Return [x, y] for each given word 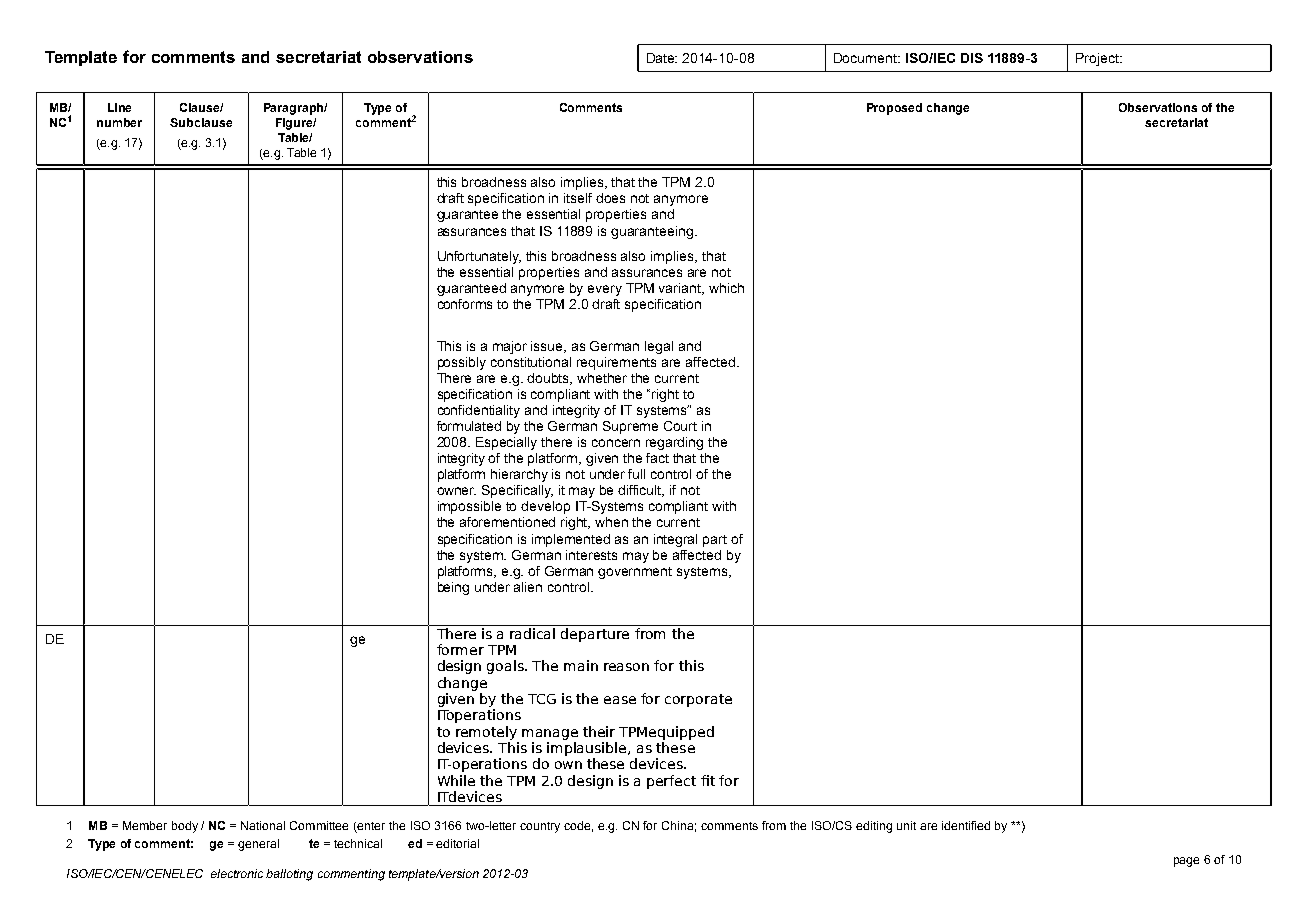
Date [662, 58]
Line [119, 107]
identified [966, 825]
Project [1098, 59]
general [258, 845]
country [540, 827]
